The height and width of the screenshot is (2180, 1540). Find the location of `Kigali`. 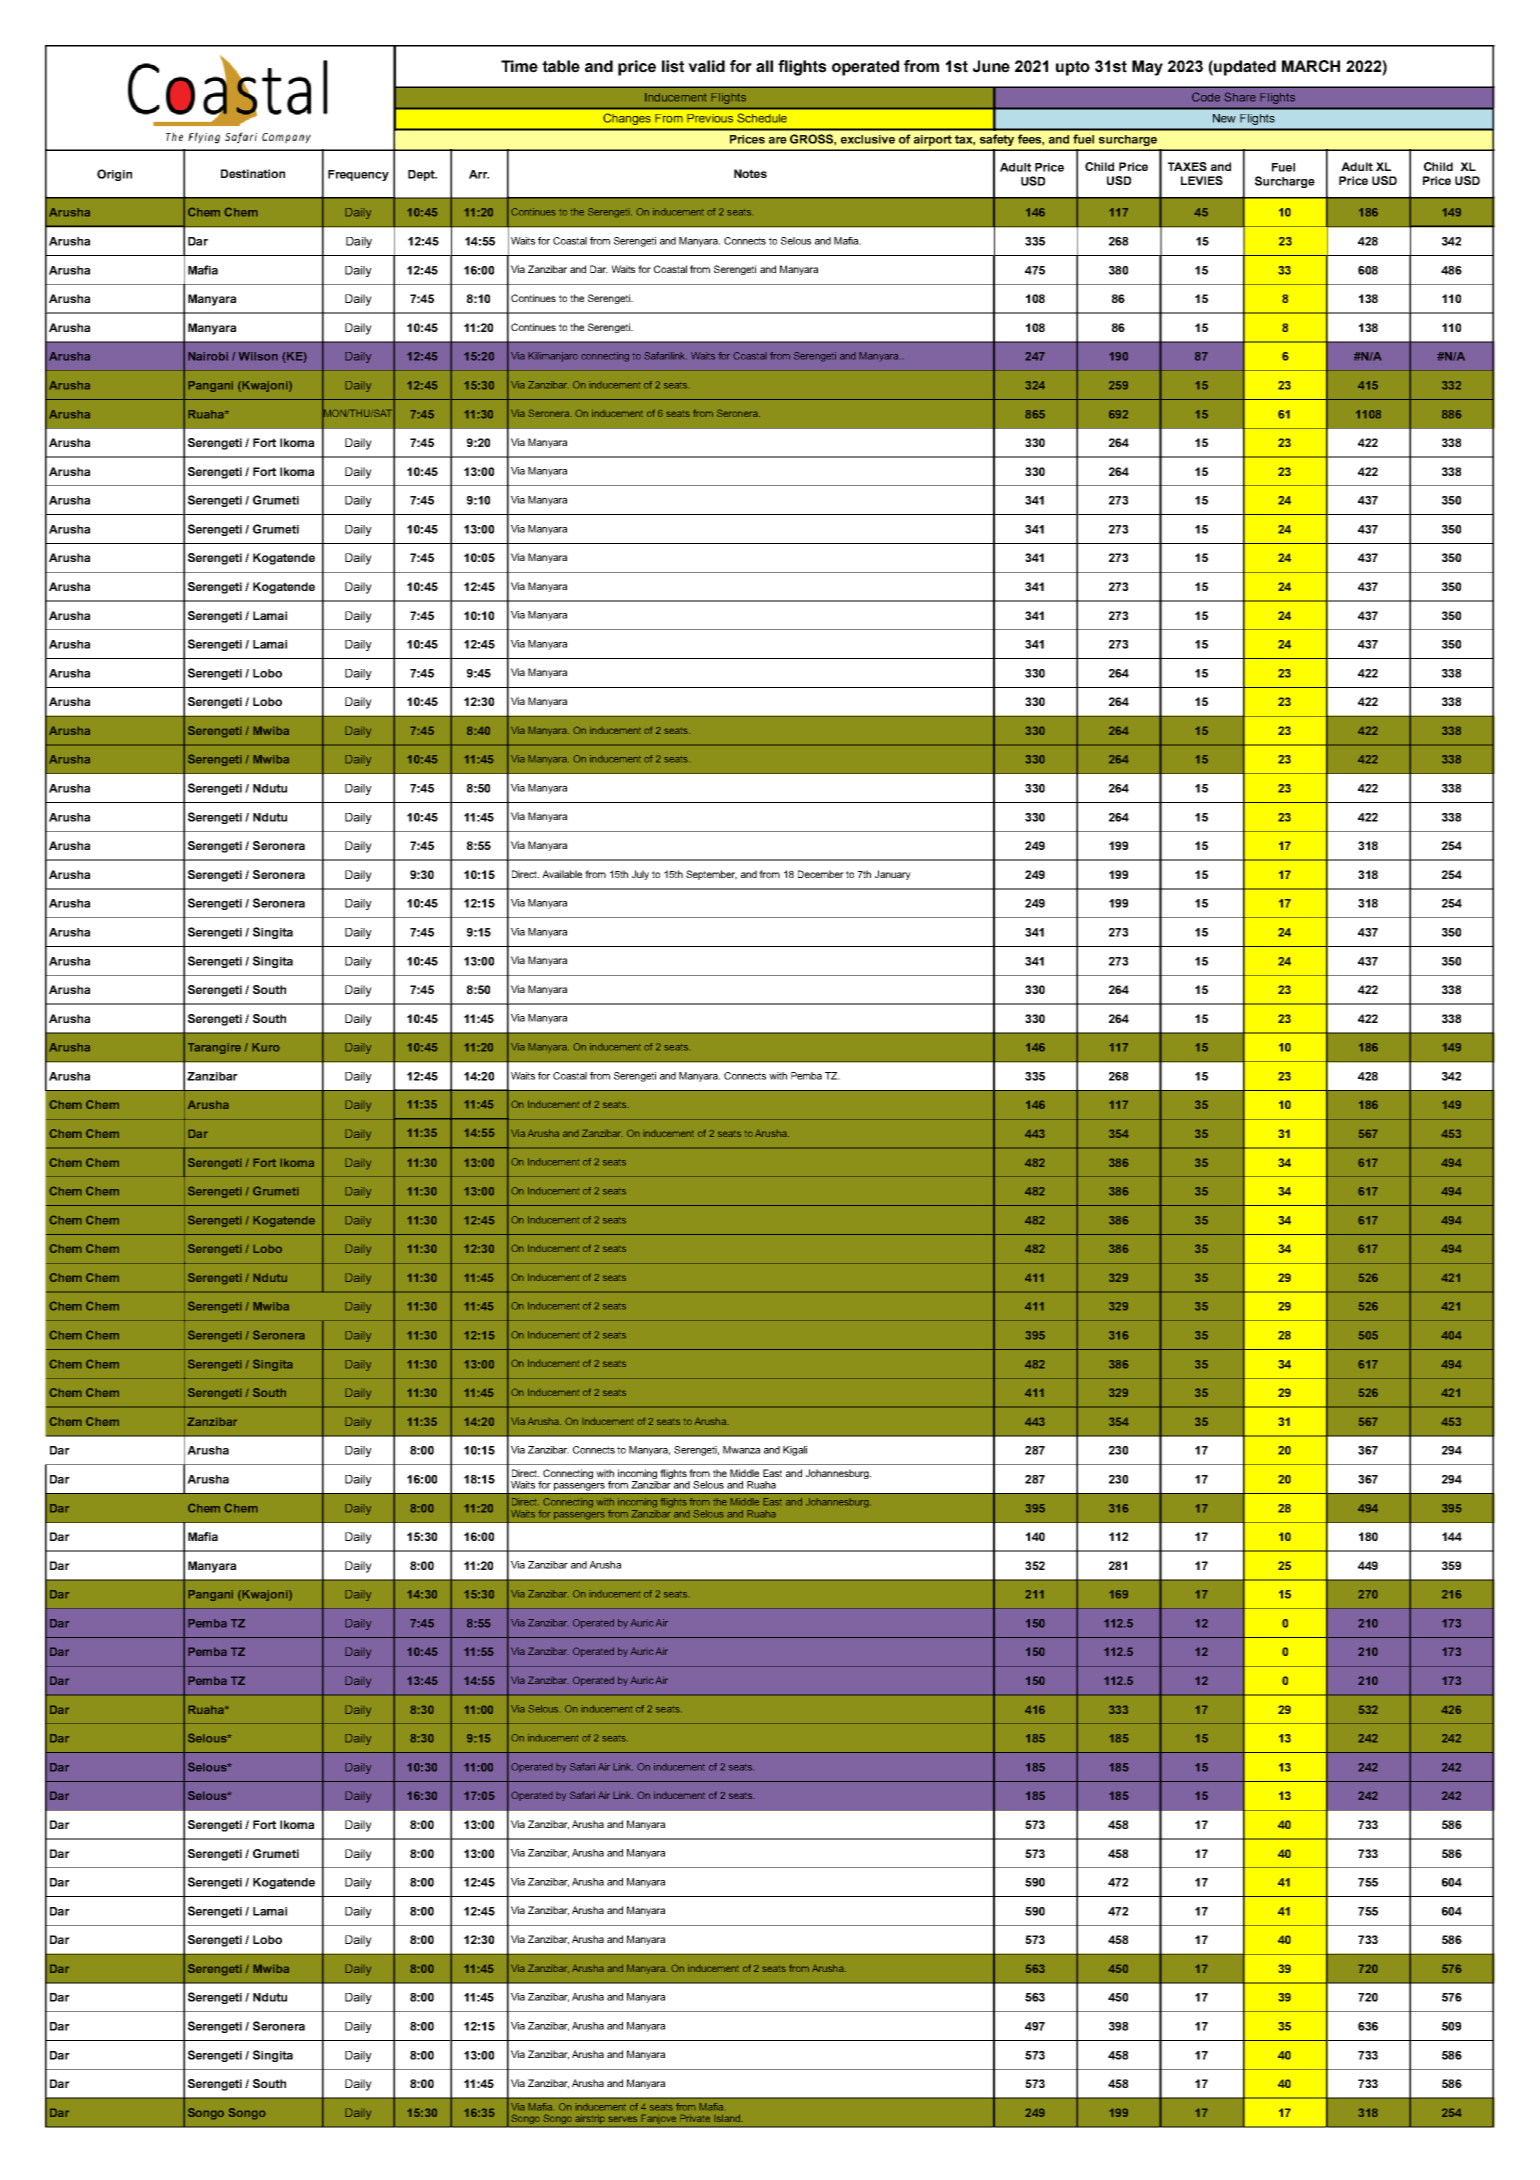

Kigali is located at coordinates (795, 1451).
